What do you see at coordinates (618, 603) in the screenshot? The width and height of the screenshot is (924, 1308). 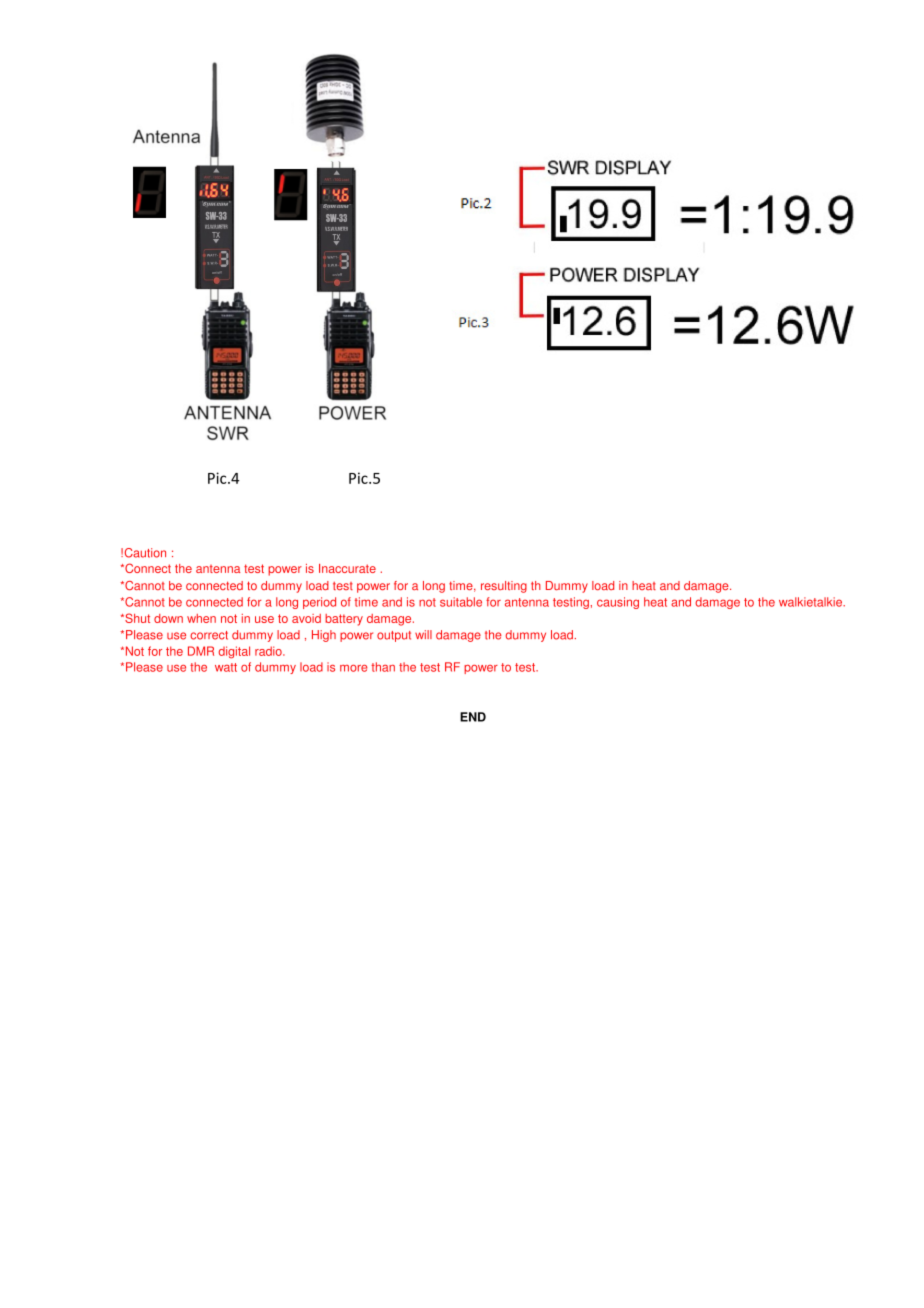 I see `causing` at bounding box center [618, 603].
